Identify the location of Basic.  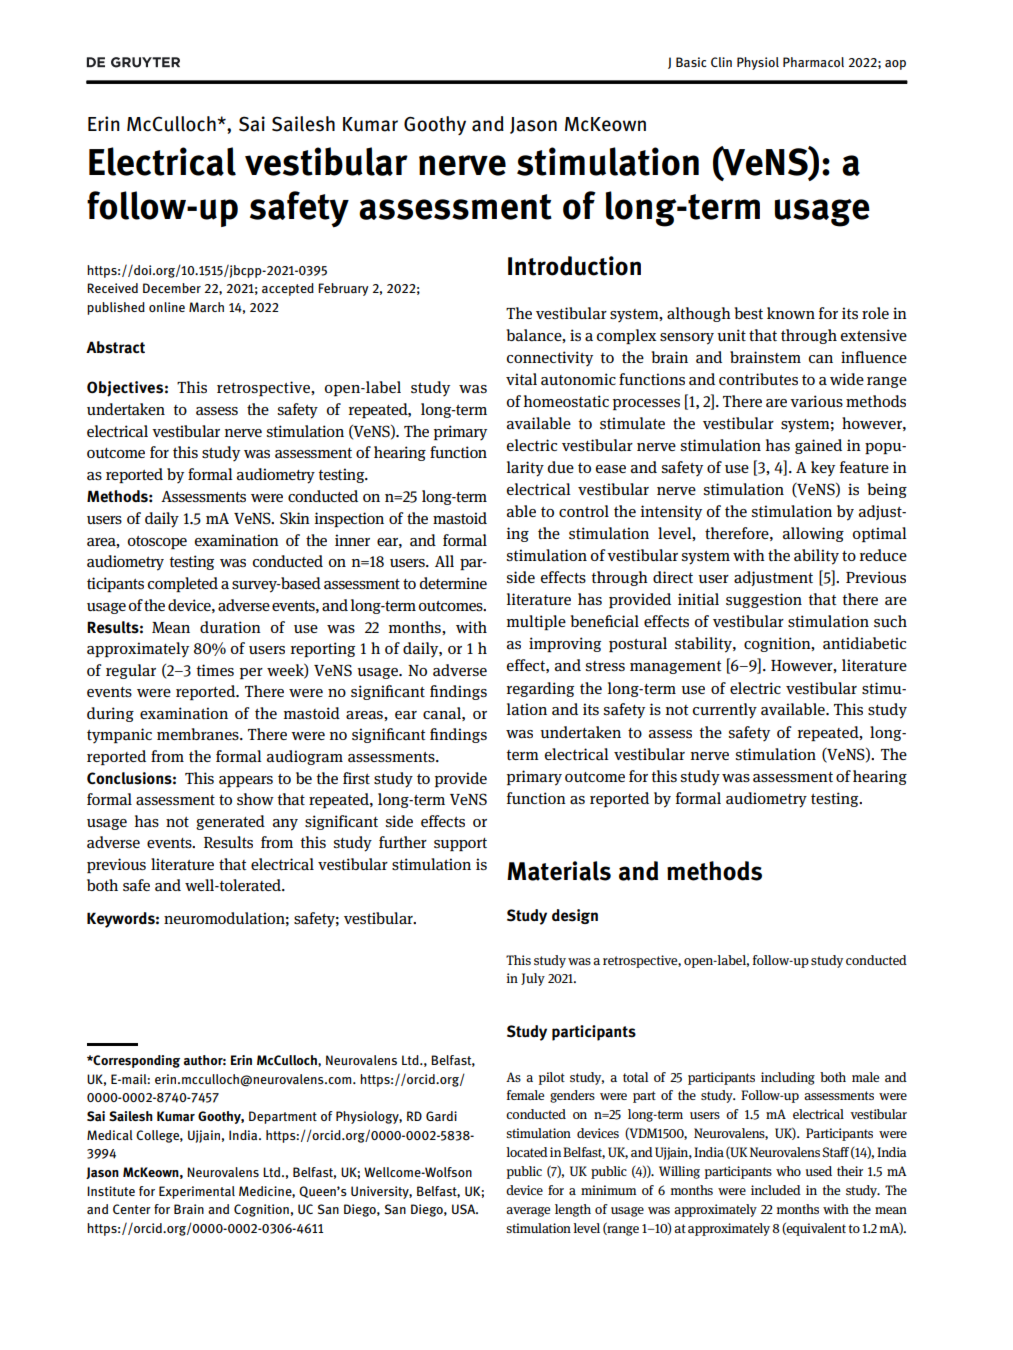
(691, 62).
